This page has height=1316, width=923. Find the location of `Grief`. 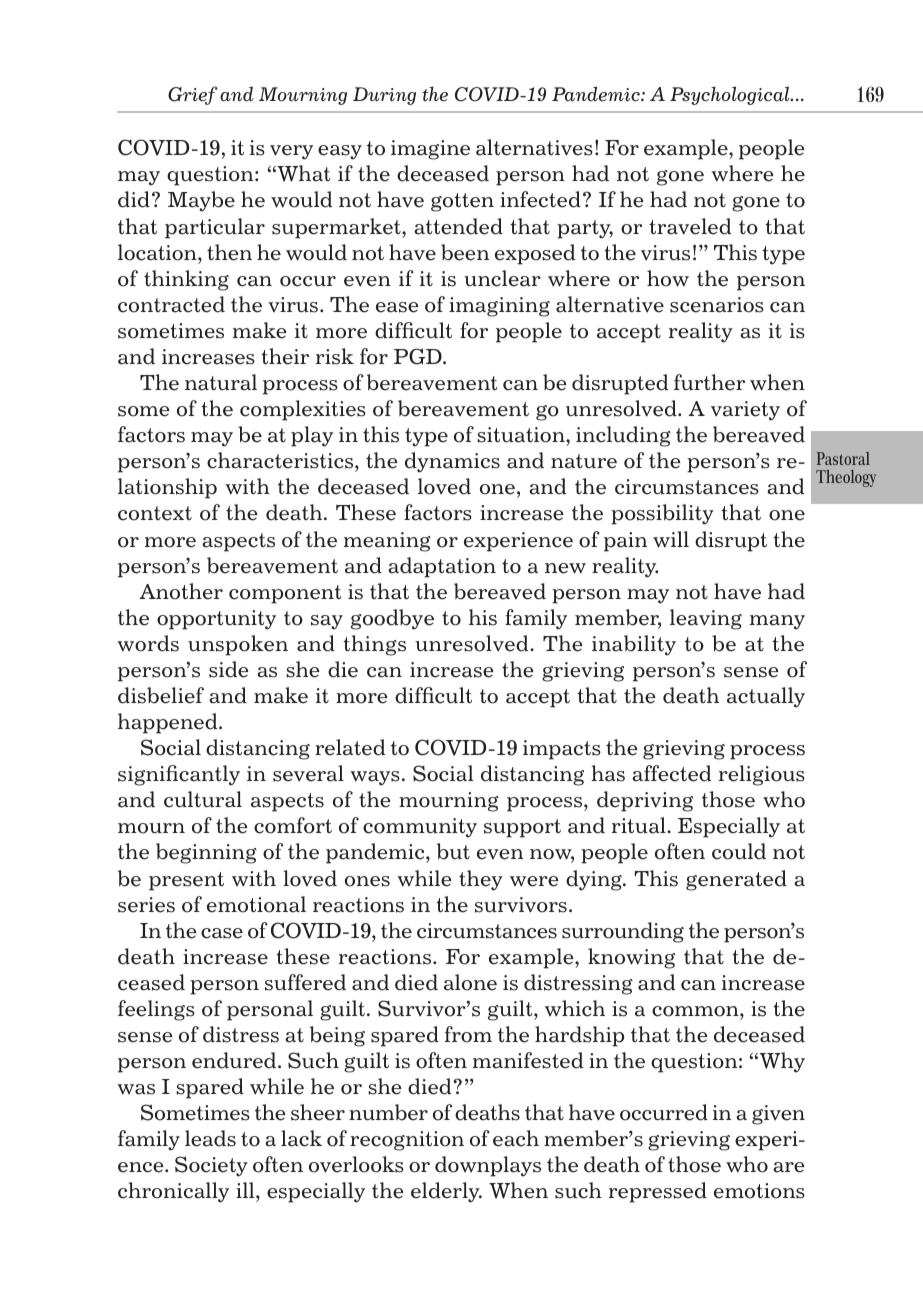

Grief is located at coordinates (193, 95).
